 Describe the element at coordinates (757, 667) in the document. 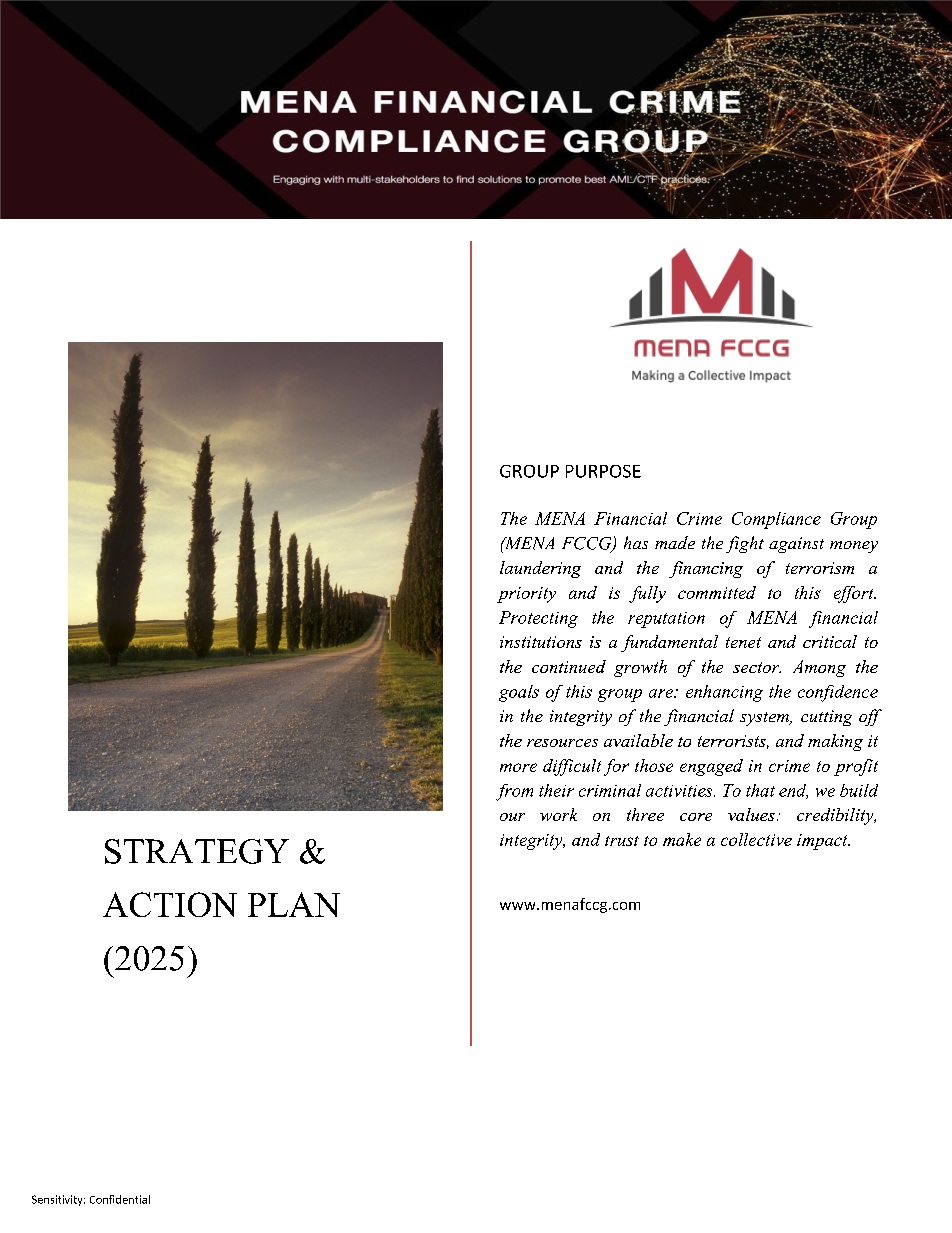

I see `sector` at that location.
